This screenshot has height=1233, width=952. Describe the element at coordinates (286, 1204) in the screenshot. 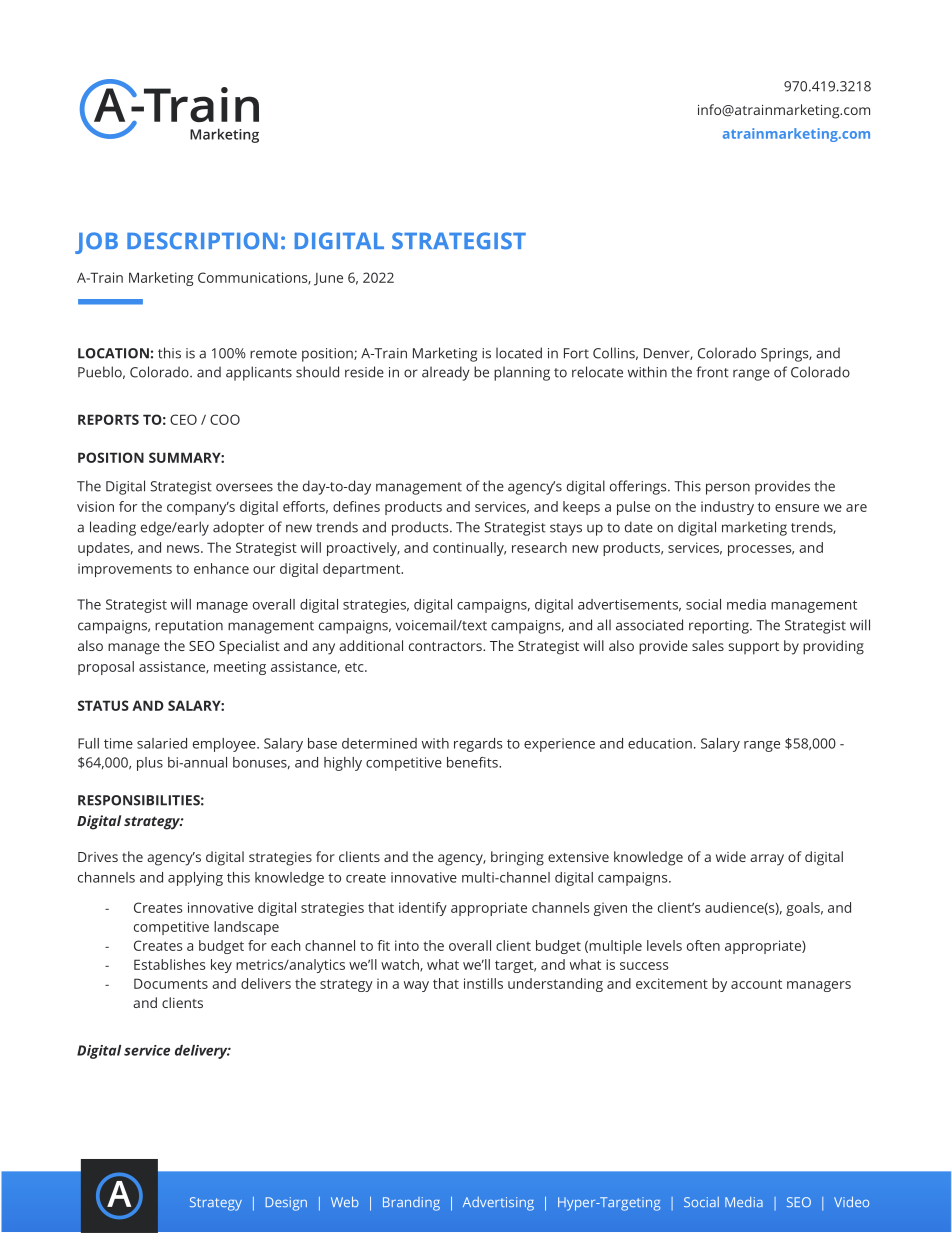

I see `Design` at that location.
